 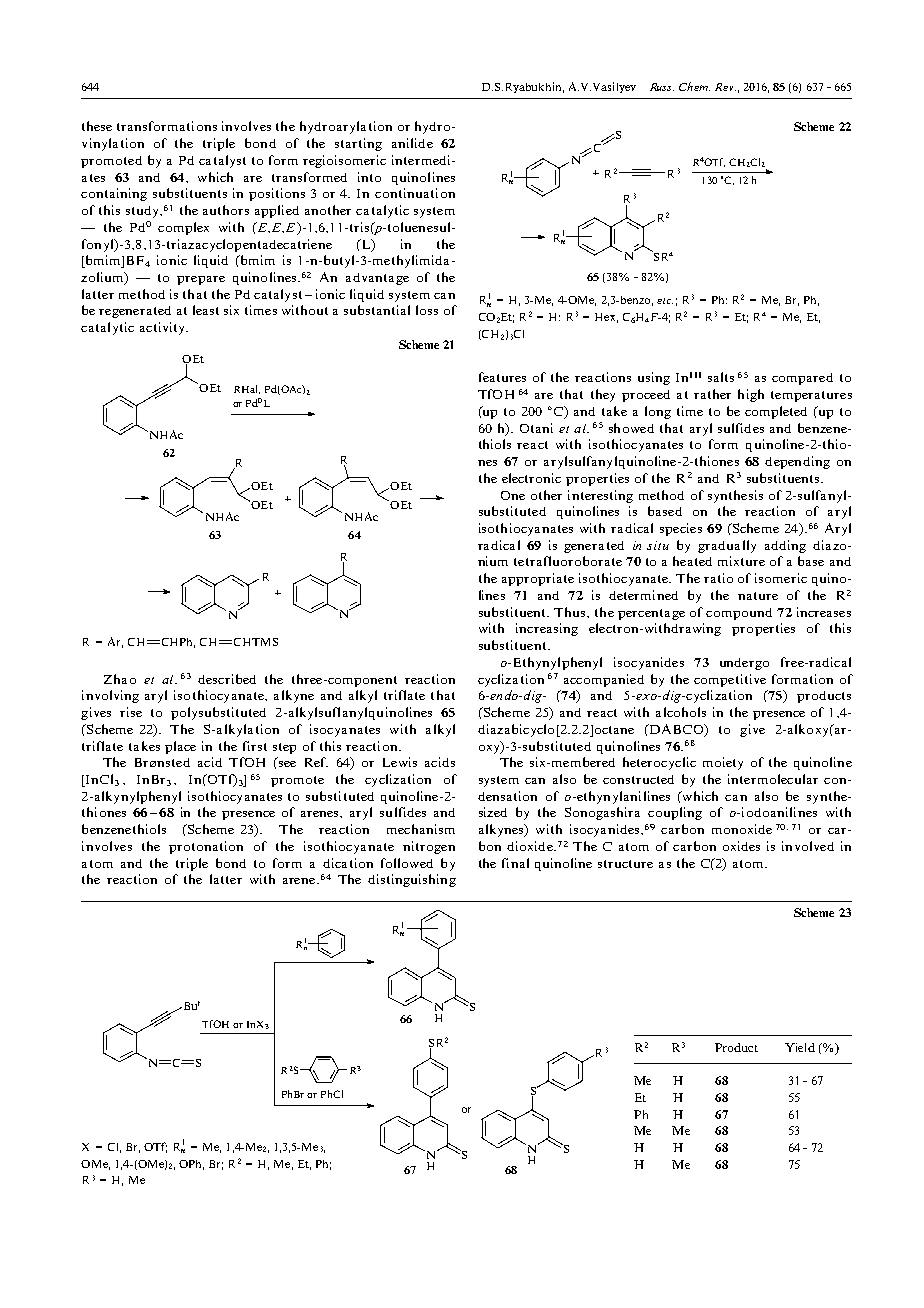 I want to click on described, so click(x=227, y=679).
